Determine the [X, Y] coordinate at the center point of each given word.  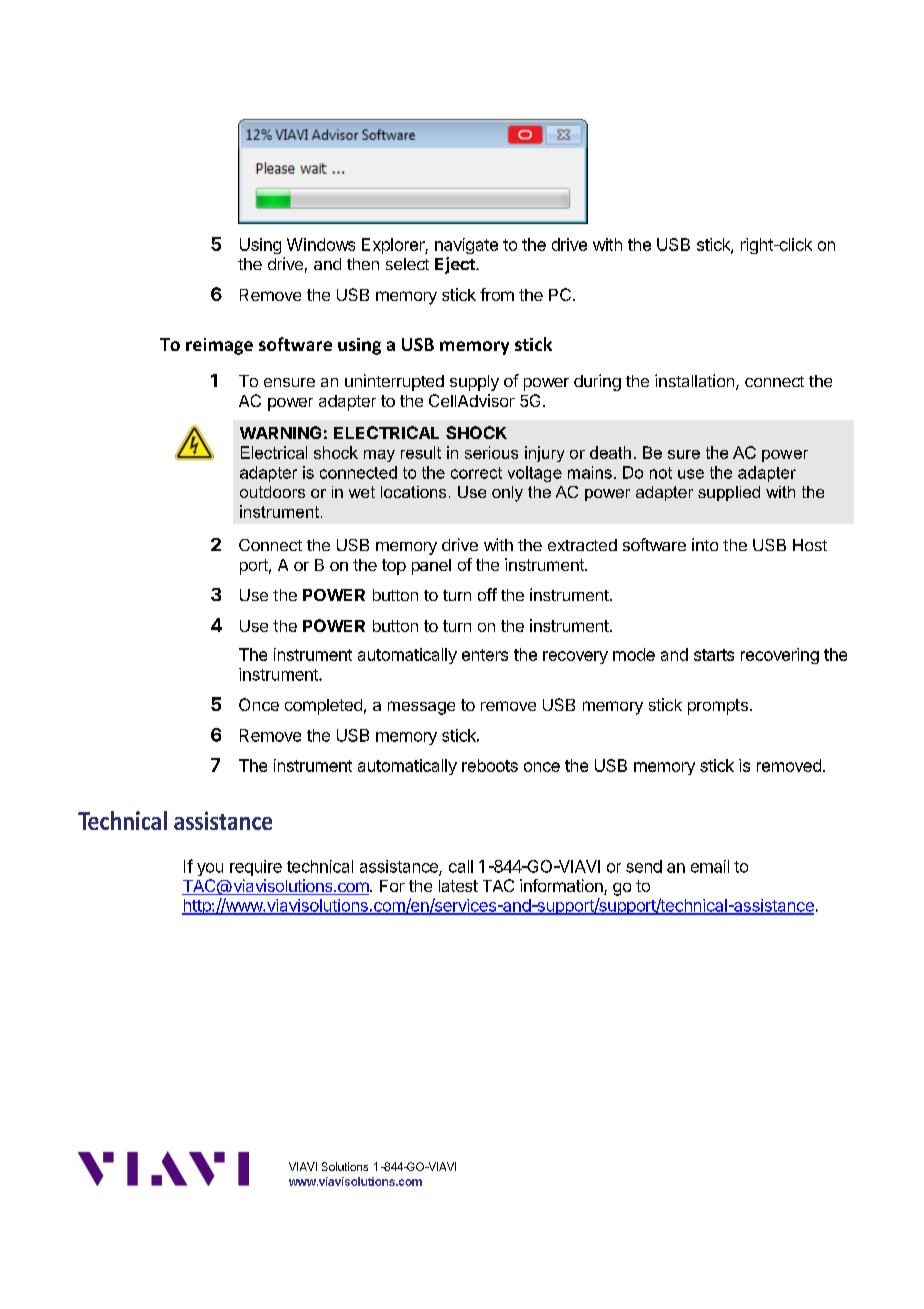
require [256, 868]
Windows [321, 244]
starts [714, 655]
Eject [456, 265]
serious [491, 452]
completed [323, 707]
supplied [729, 493]
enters [485, 655]
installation [694, 380]
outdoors [272, 492]
